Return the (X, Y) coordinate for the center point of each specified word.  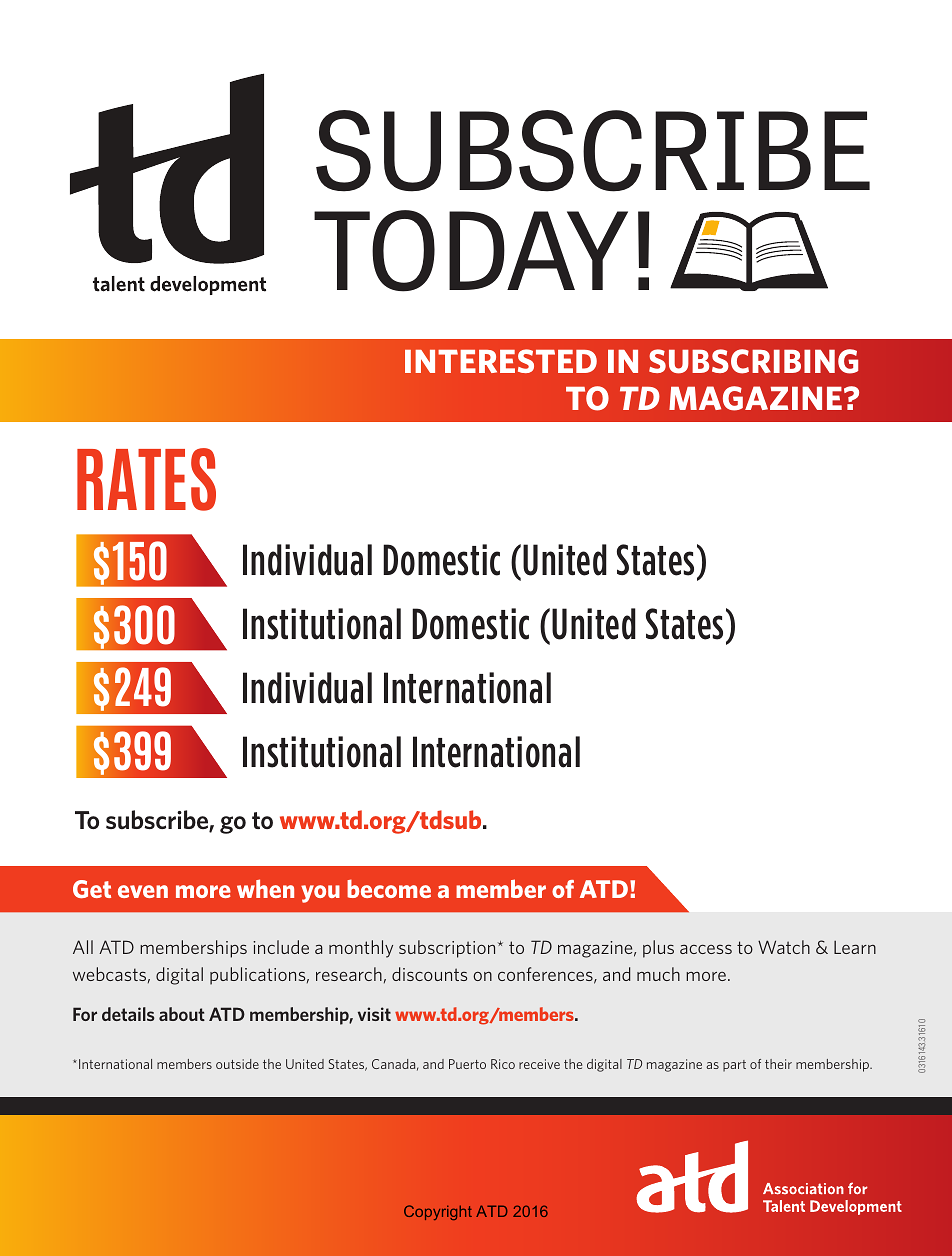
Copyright (438, 1212)
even (143, 891)
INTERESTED (501, 361)
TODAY (471, 251)
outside (237, 1064)
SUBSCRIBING (753, 361)
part (734, 1066)
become (389, 888)
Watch (784, 947)
